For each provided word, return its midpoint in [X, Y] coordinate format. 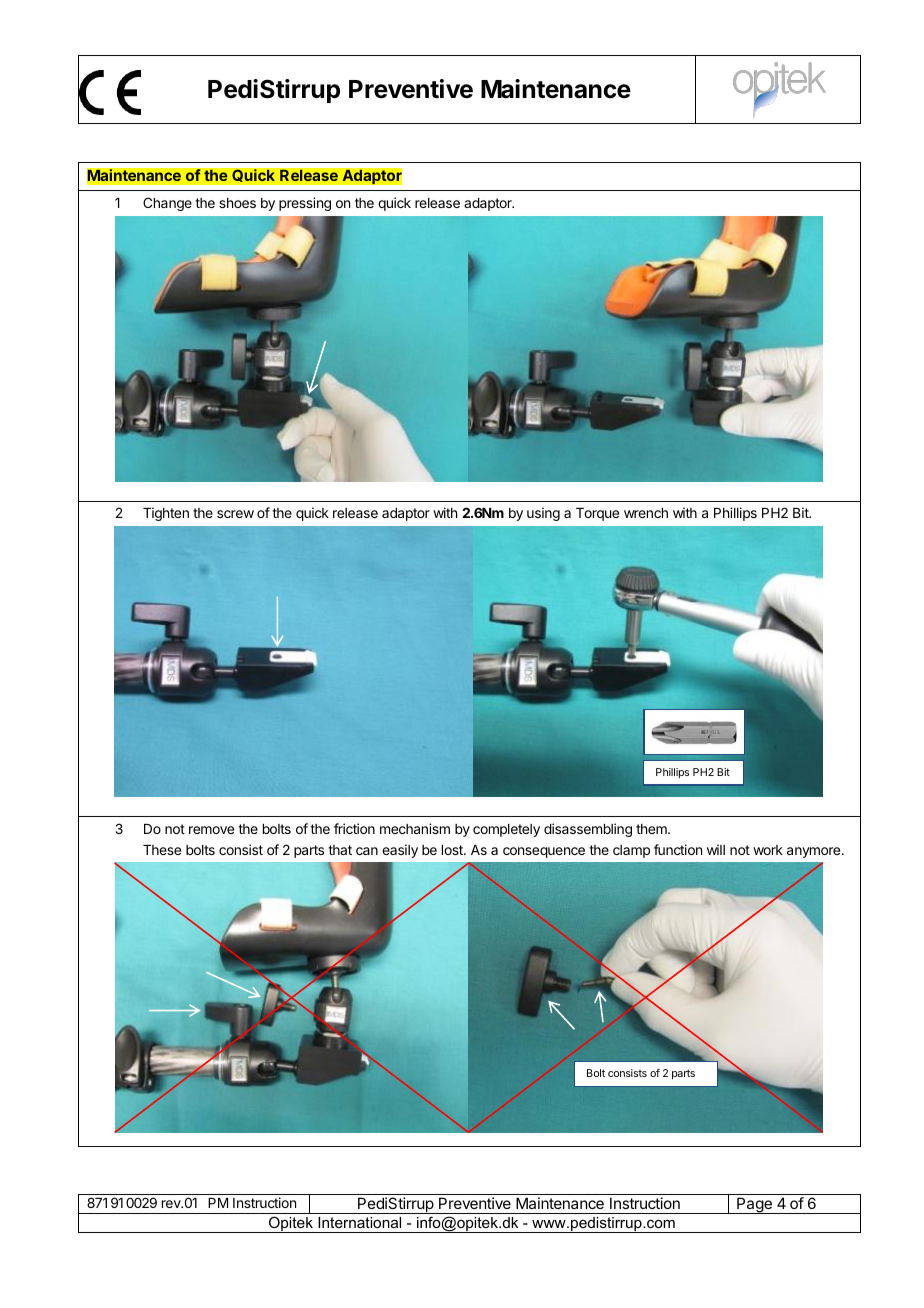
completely [506, 830]
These [162, 850]
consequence [544, 852]
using [543, 514]
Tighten [166, 514]
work [768, 850]
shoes [237, 203]
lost [453, 850]
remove [211, 830]
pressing [305, 204]
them [652, 829]
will [716, 849]
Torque [597, 514]
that [340, 850]
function [678, 849]
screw [235, 514]
